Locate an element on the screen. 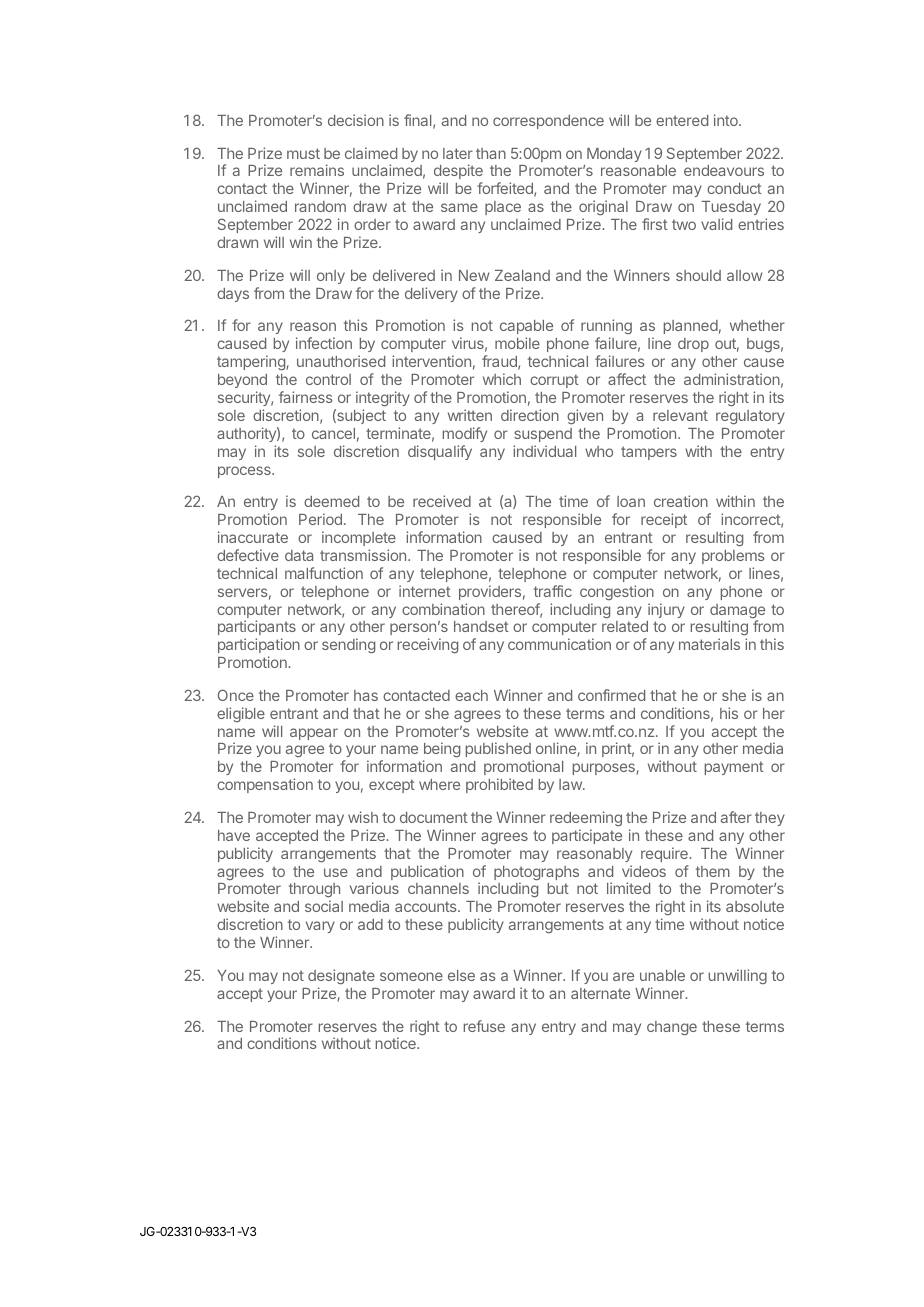  cancel is located at coordinates (333, 433).
